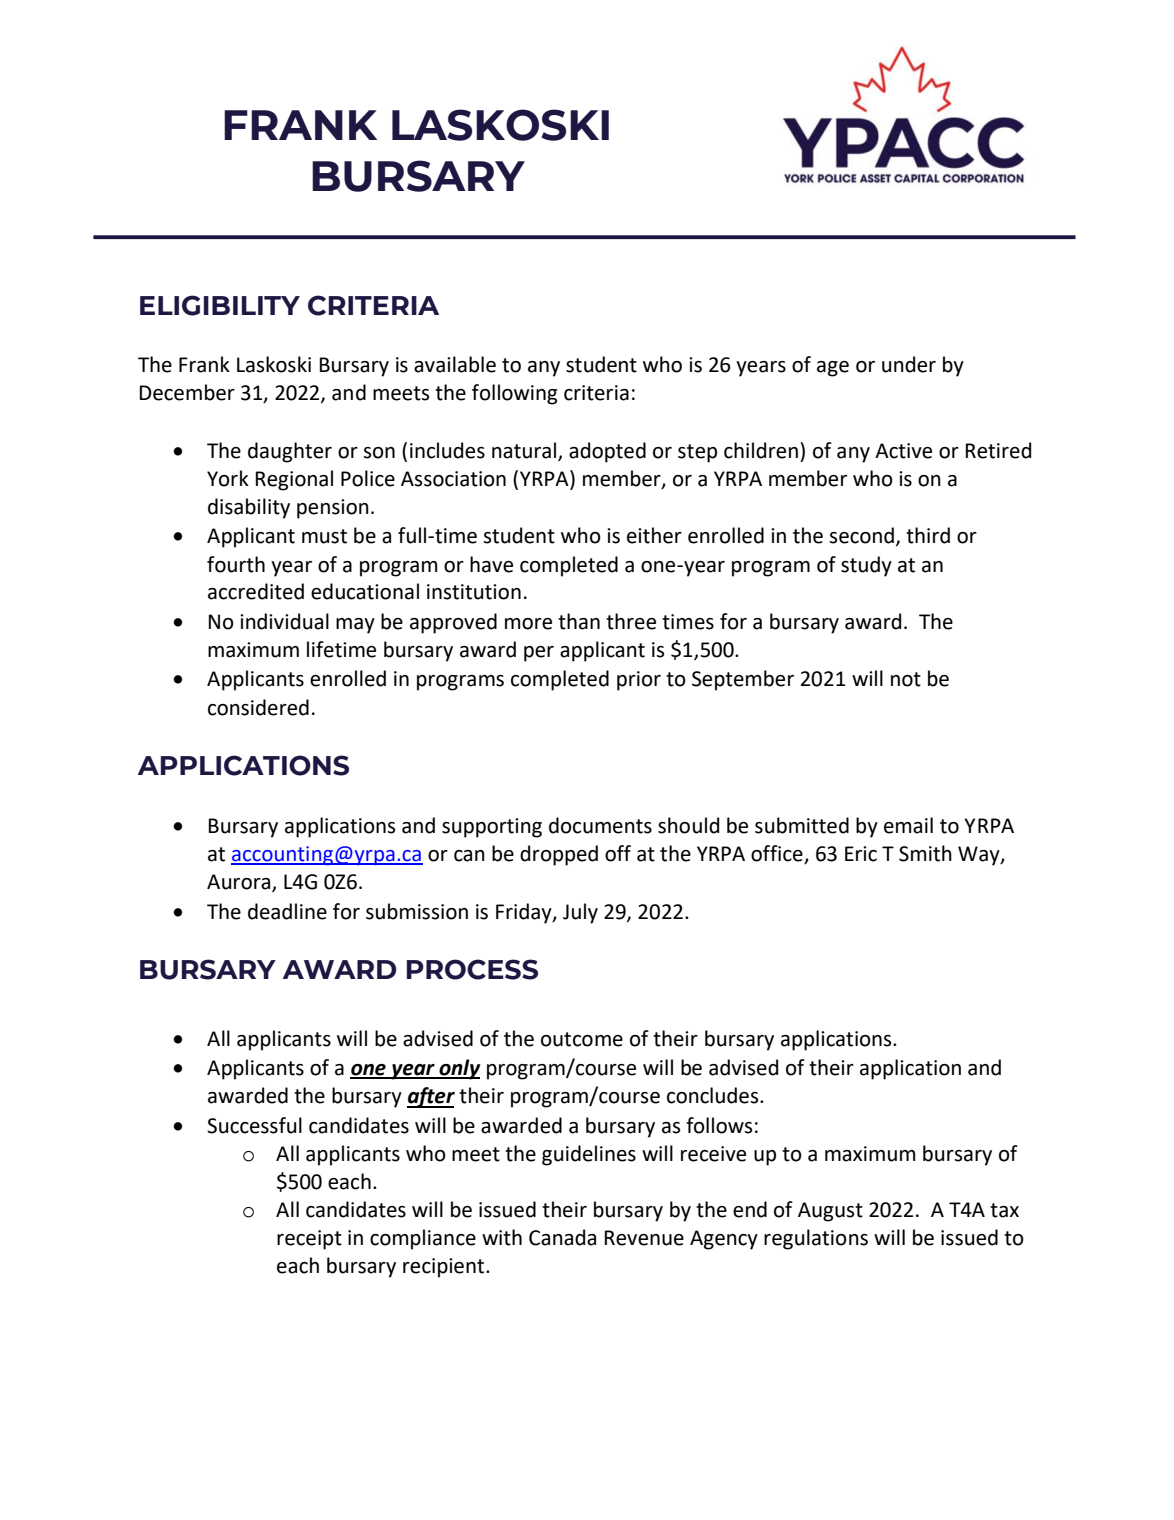 The image size is (1174, 1520). I want to click on following, so click(514, 394).
